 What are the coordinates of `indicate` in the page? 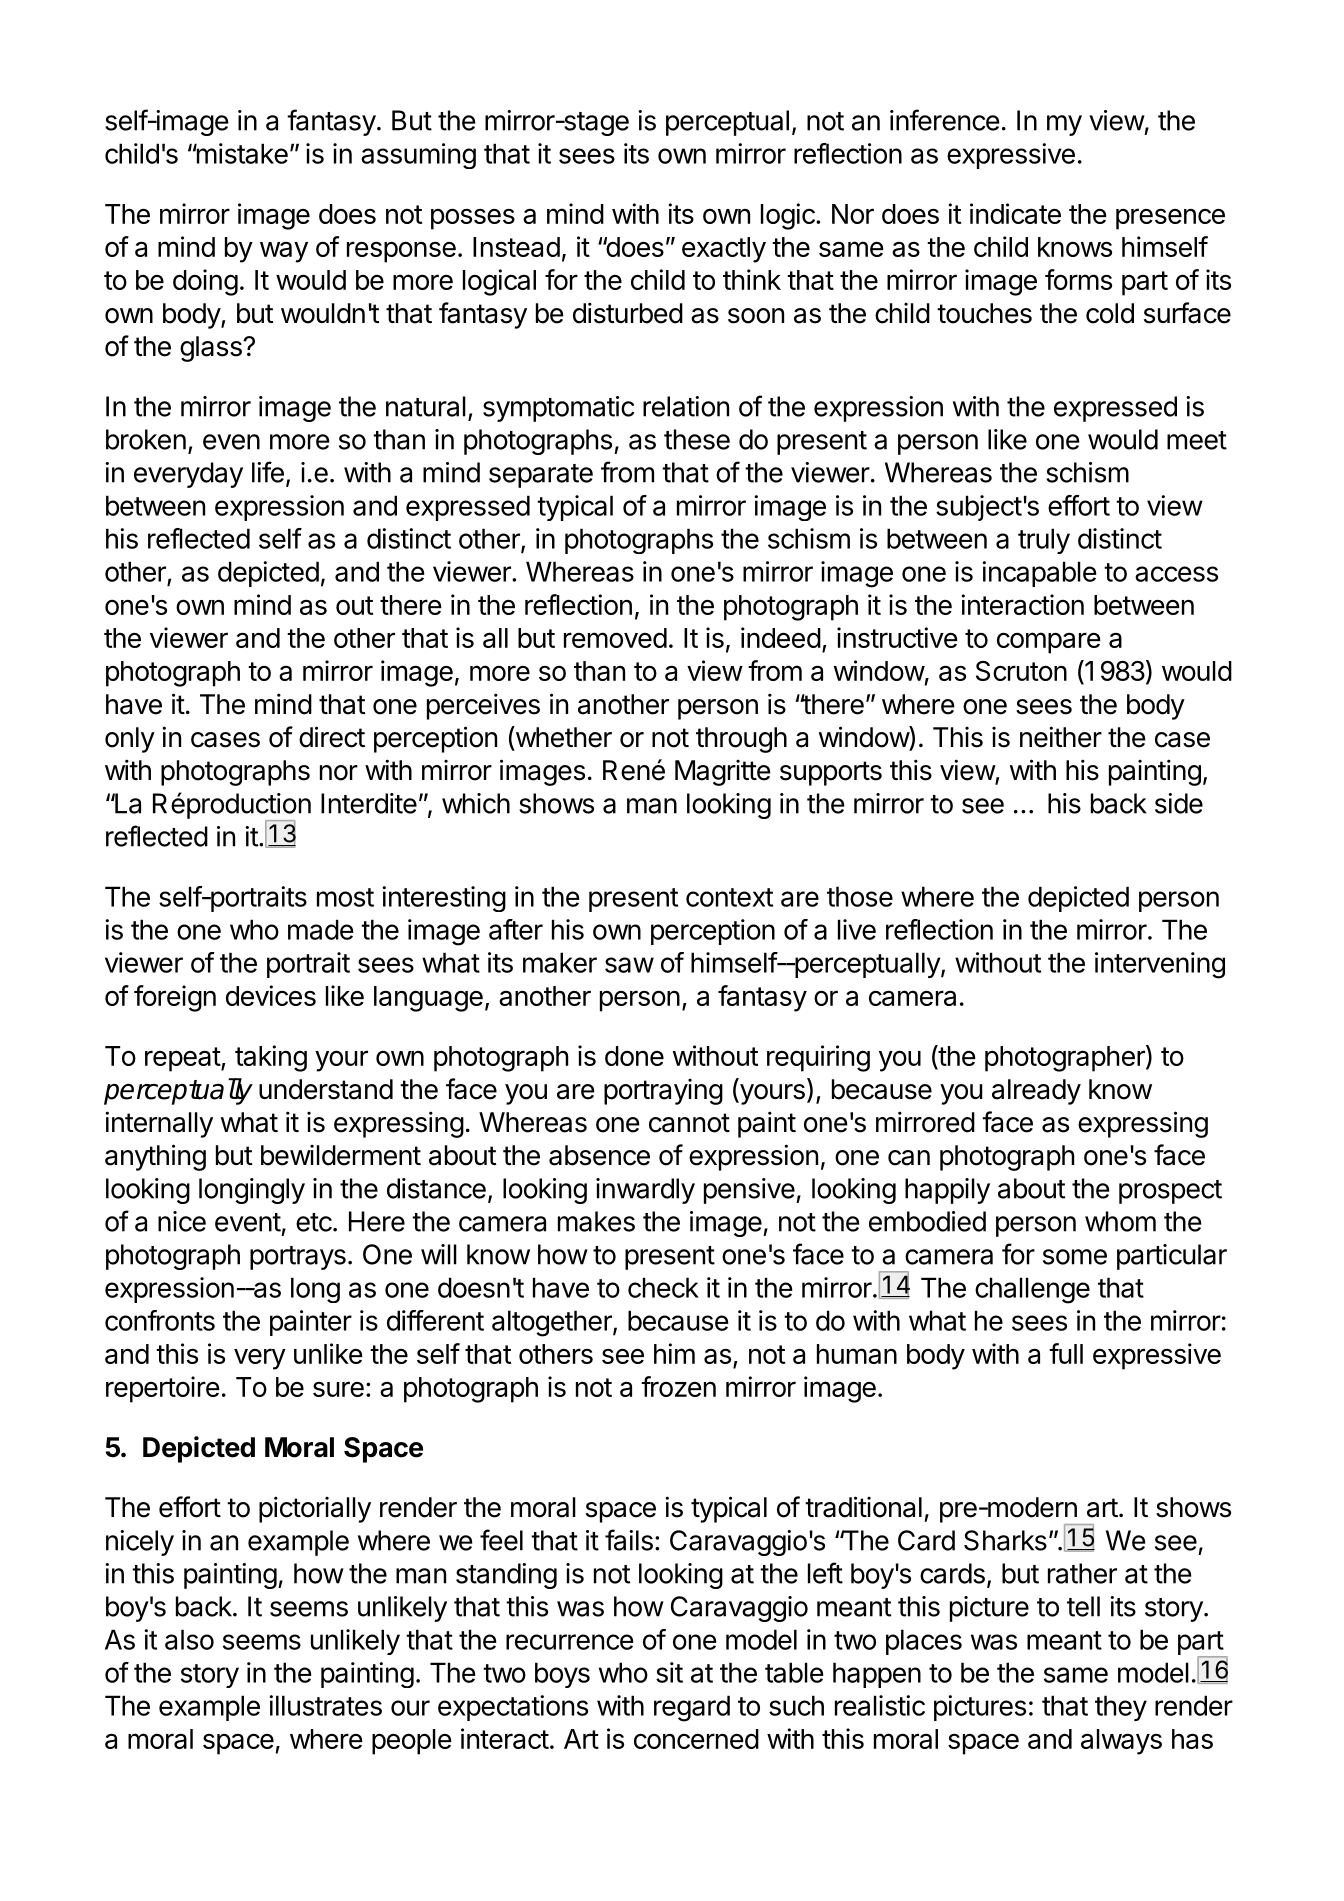 It's located at (1015, 213).
